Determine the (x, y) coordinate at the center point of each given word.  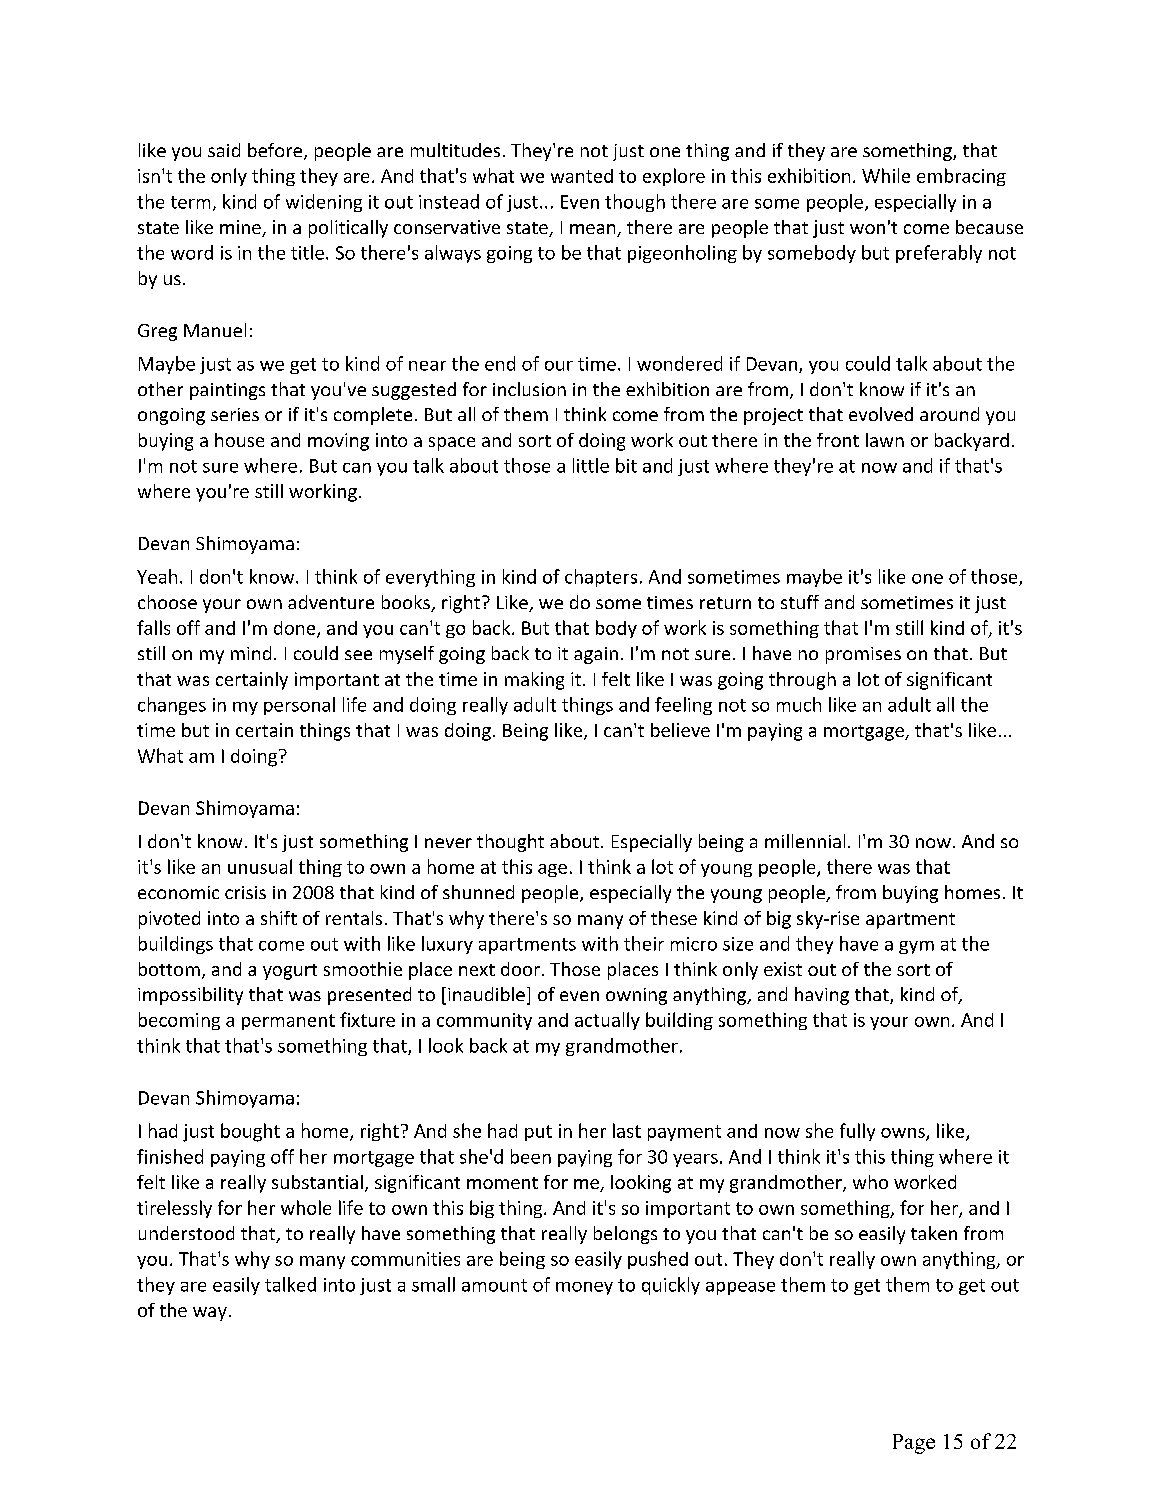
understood (186, 1233)
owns (904, 1134)
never (448, 843)
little (591, 465)
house (239, 440)
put (538, 1133)
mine (241, 228)
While (886, 175)
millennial (805, 841)
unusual (260, 866)
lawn (885, 440)
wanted (582, 176)
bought (250, 1132)
